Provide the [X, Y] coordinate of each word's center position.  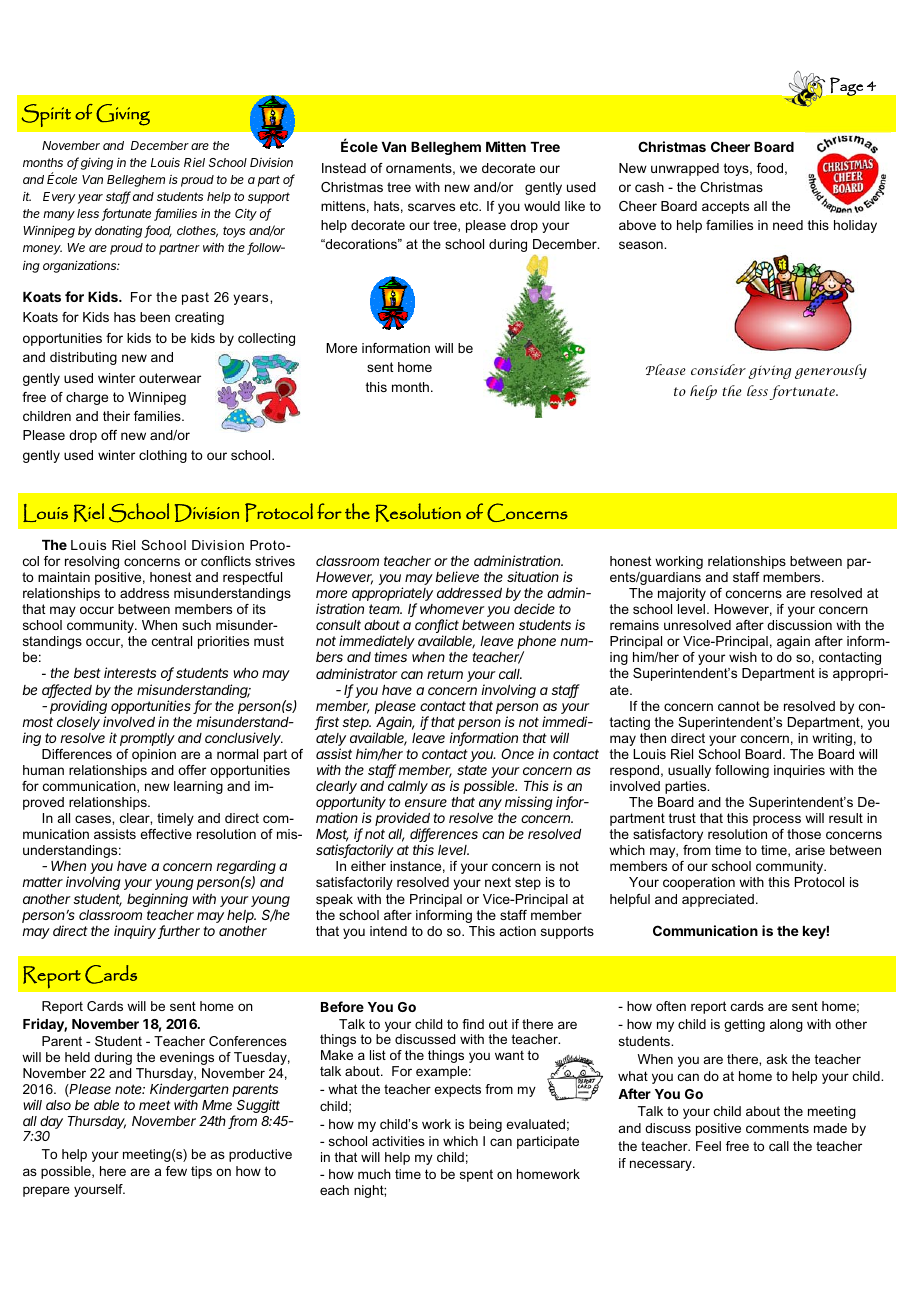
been [155, 317]
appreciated [718, 900]
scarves [431, 207]
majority [682, 594]
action [518, 931]
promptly [147, 739]
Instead [344, 168]
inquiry [136, 932]
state [472, 770]
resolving [92, 562]
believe [457, 576]
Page [846, 86]
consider [718, 369]
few [176, 1171]
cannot [739, 706]
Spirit [46, 115]
